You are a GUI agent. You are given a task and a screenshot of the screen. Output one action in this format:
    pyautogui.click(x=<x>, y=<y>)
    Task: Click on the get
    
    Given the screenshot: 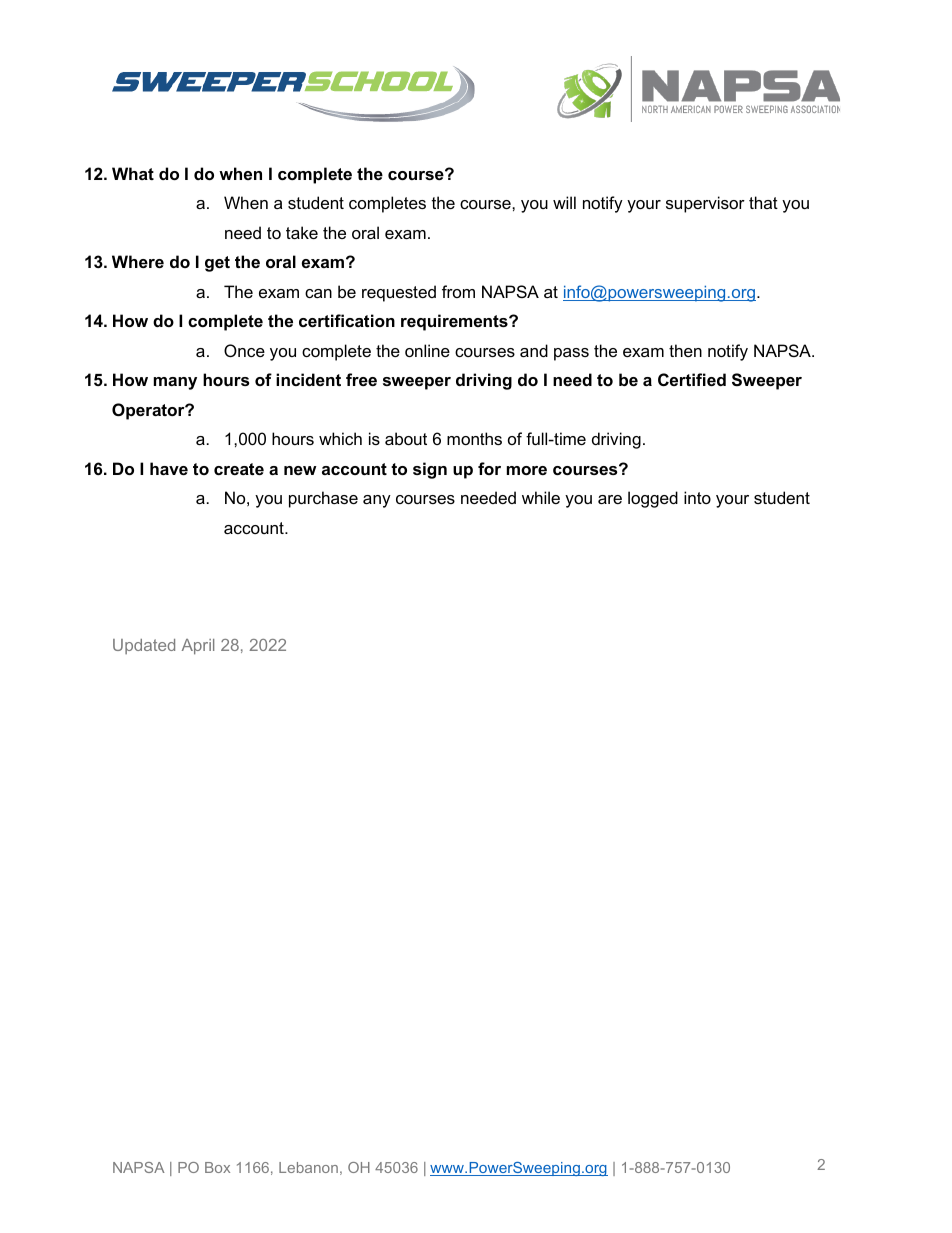 What is the action you would take?
    pyautogui.click(x=217, y=264)
